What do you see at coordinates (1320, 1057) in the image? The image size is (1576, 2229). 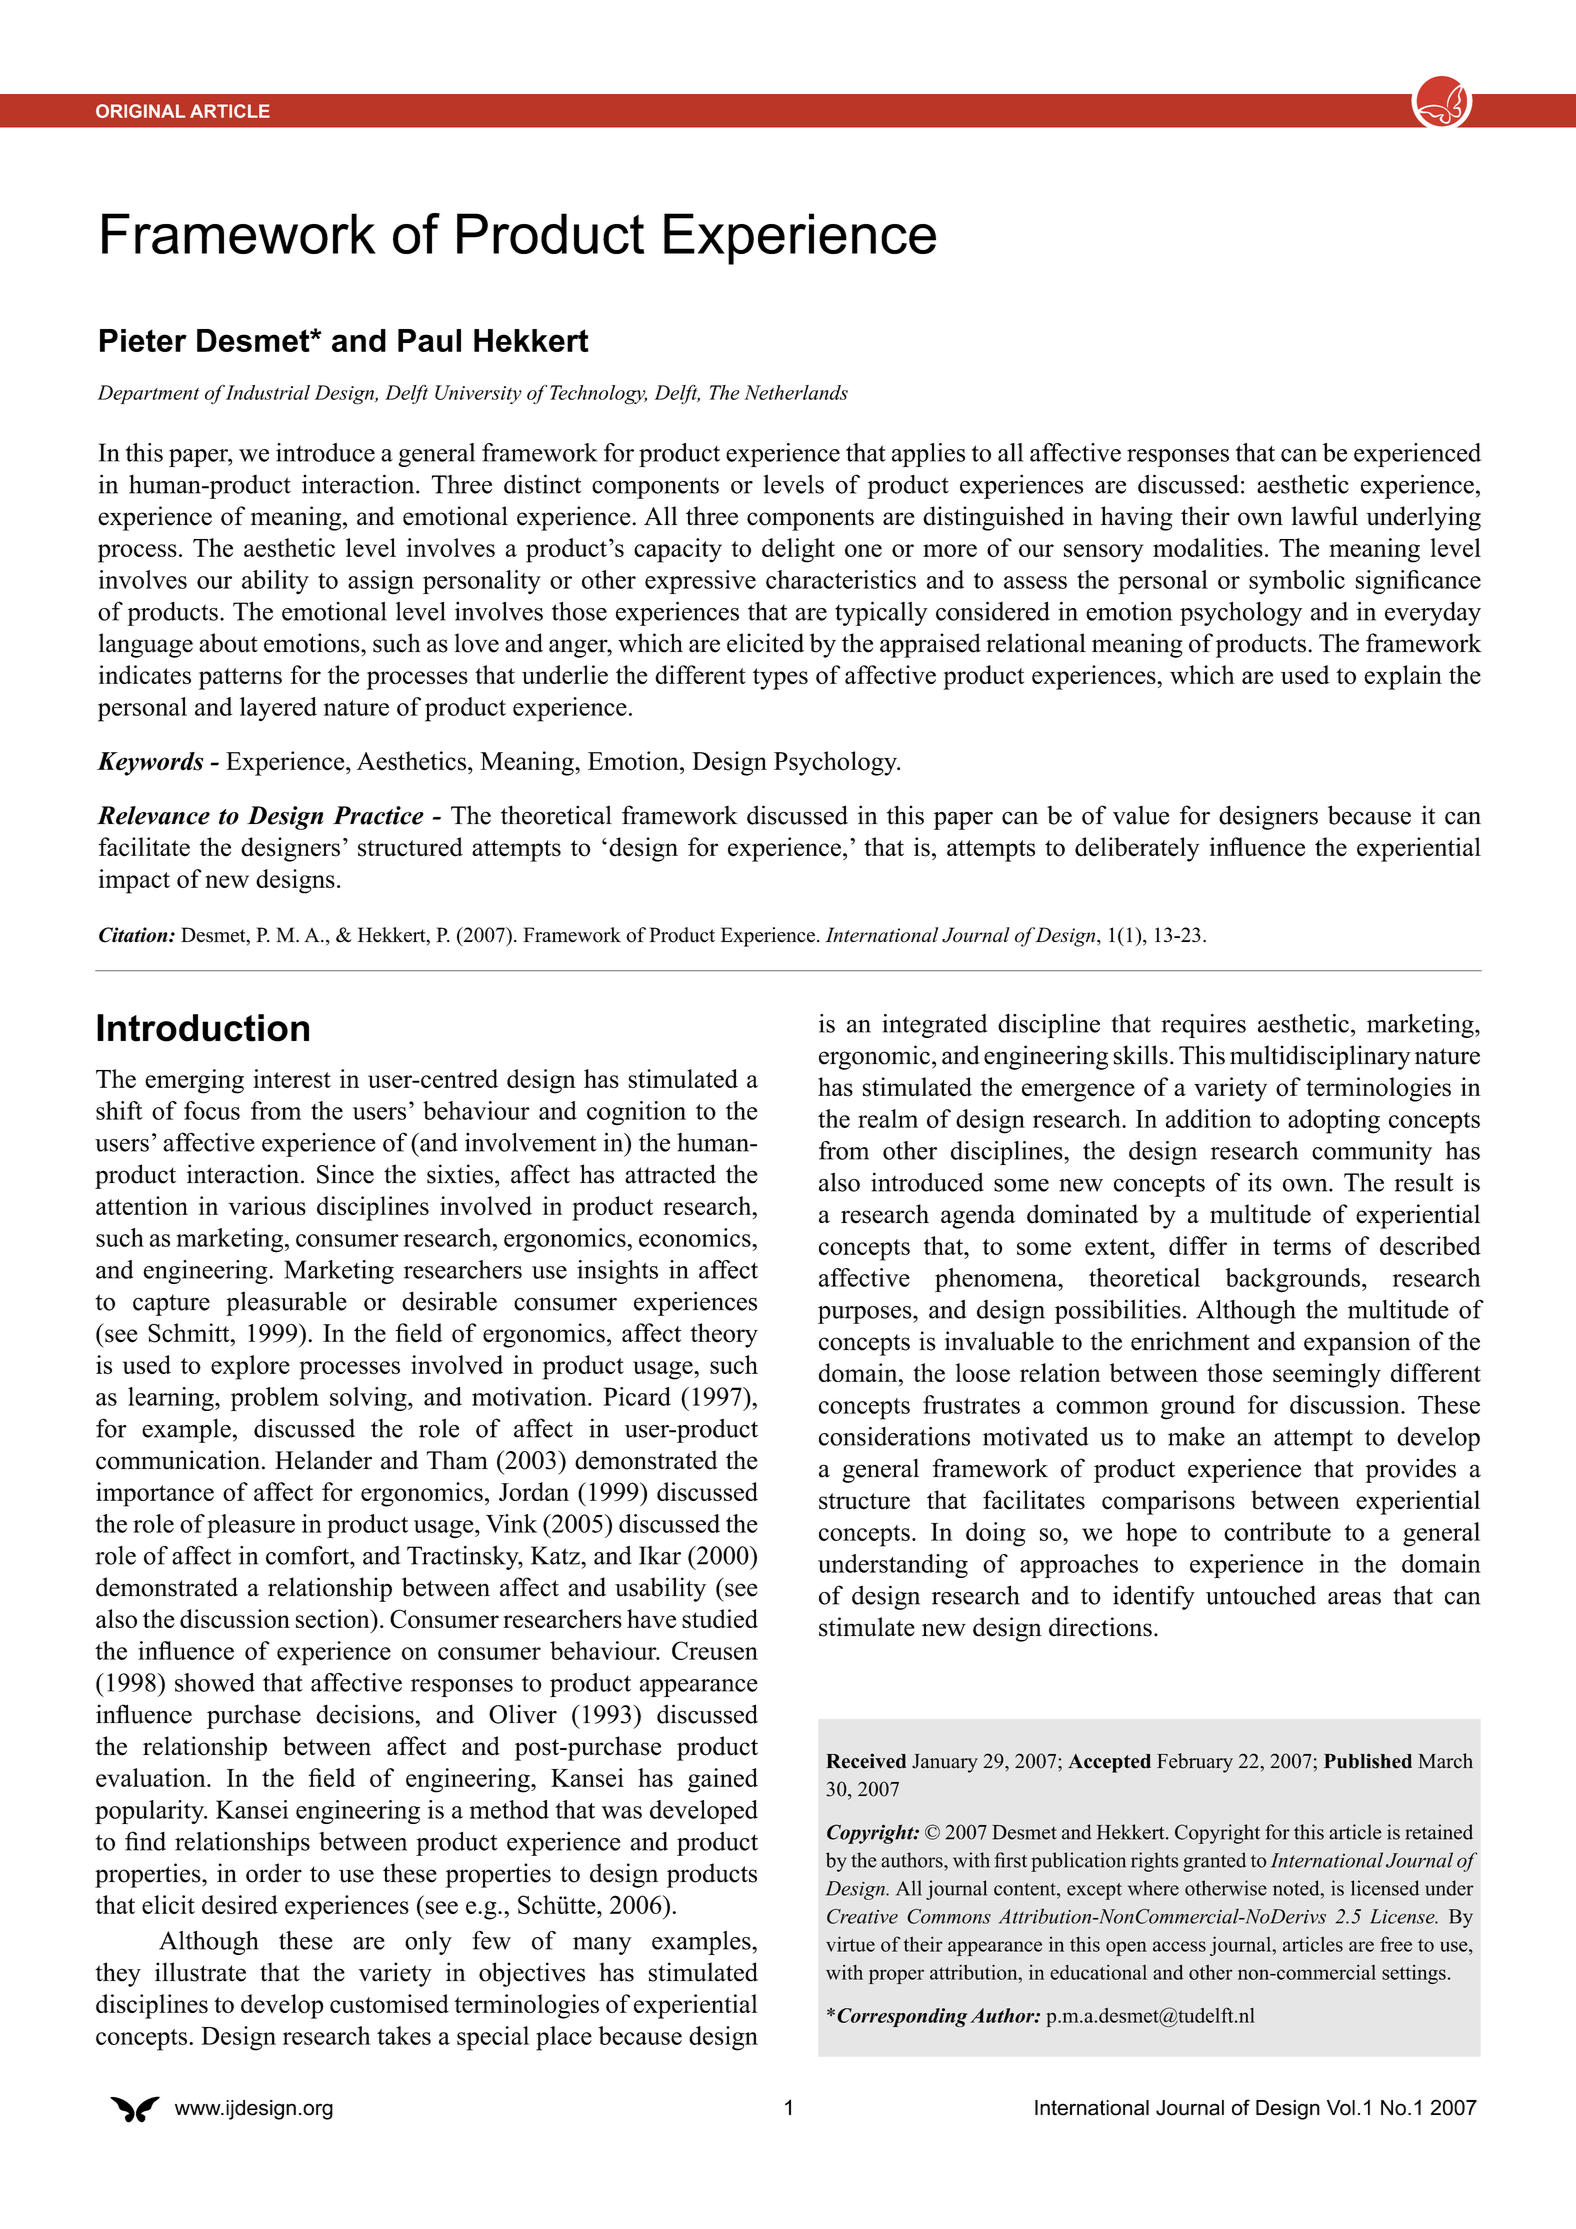 I see `multidisciplinary` at bounding box center [1320, 1057].
